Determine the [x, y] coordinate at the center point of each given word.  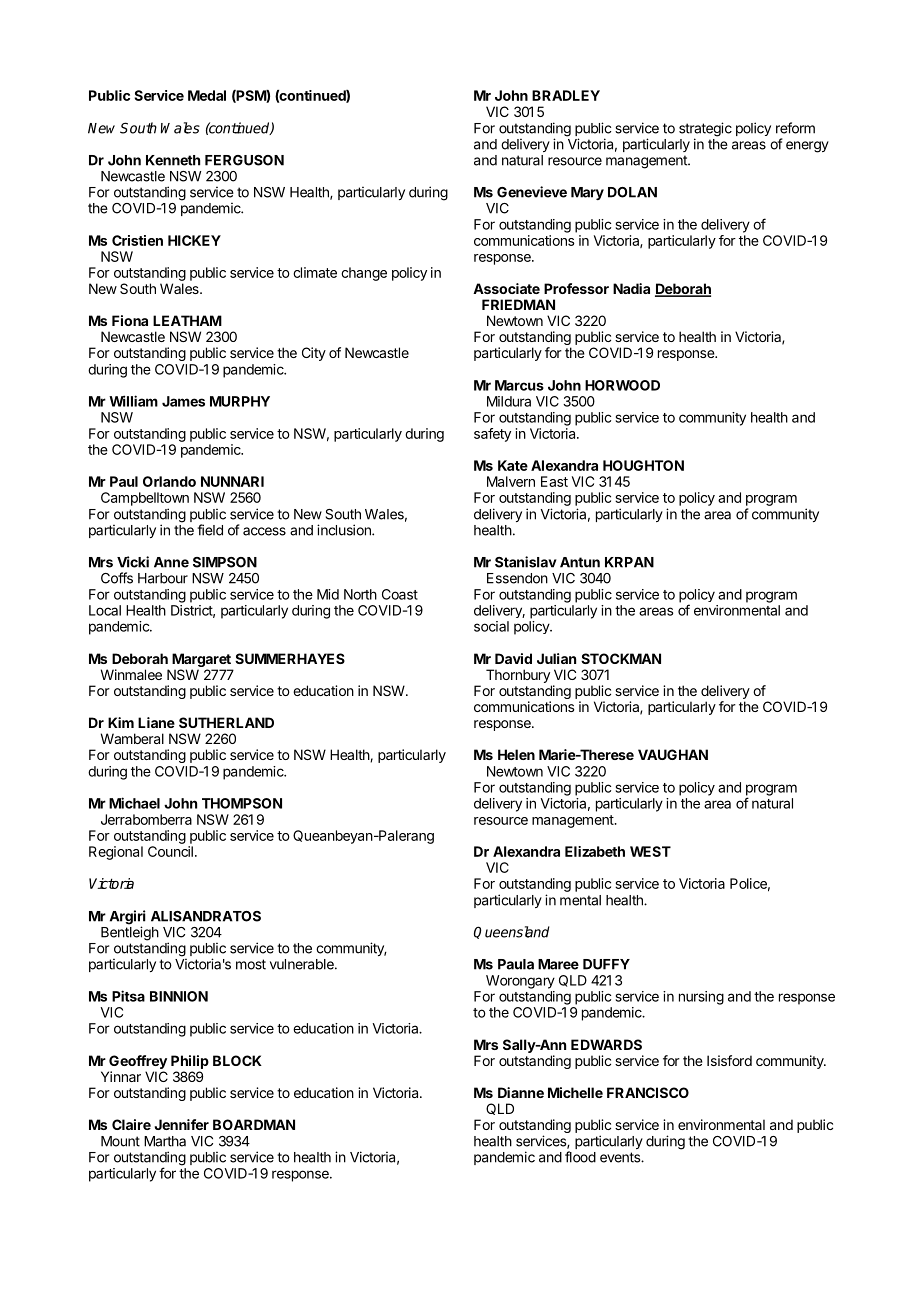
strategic [705, 130]
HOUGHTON [643, 465]
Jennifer [181, 1124]
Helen [516, 754]
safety [492, 435]
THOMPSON [242, 803]
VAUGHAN [673, 754]
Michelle [575, 1092]
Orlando [169, 481]
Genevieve [532, 192]
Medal [207, 95]
